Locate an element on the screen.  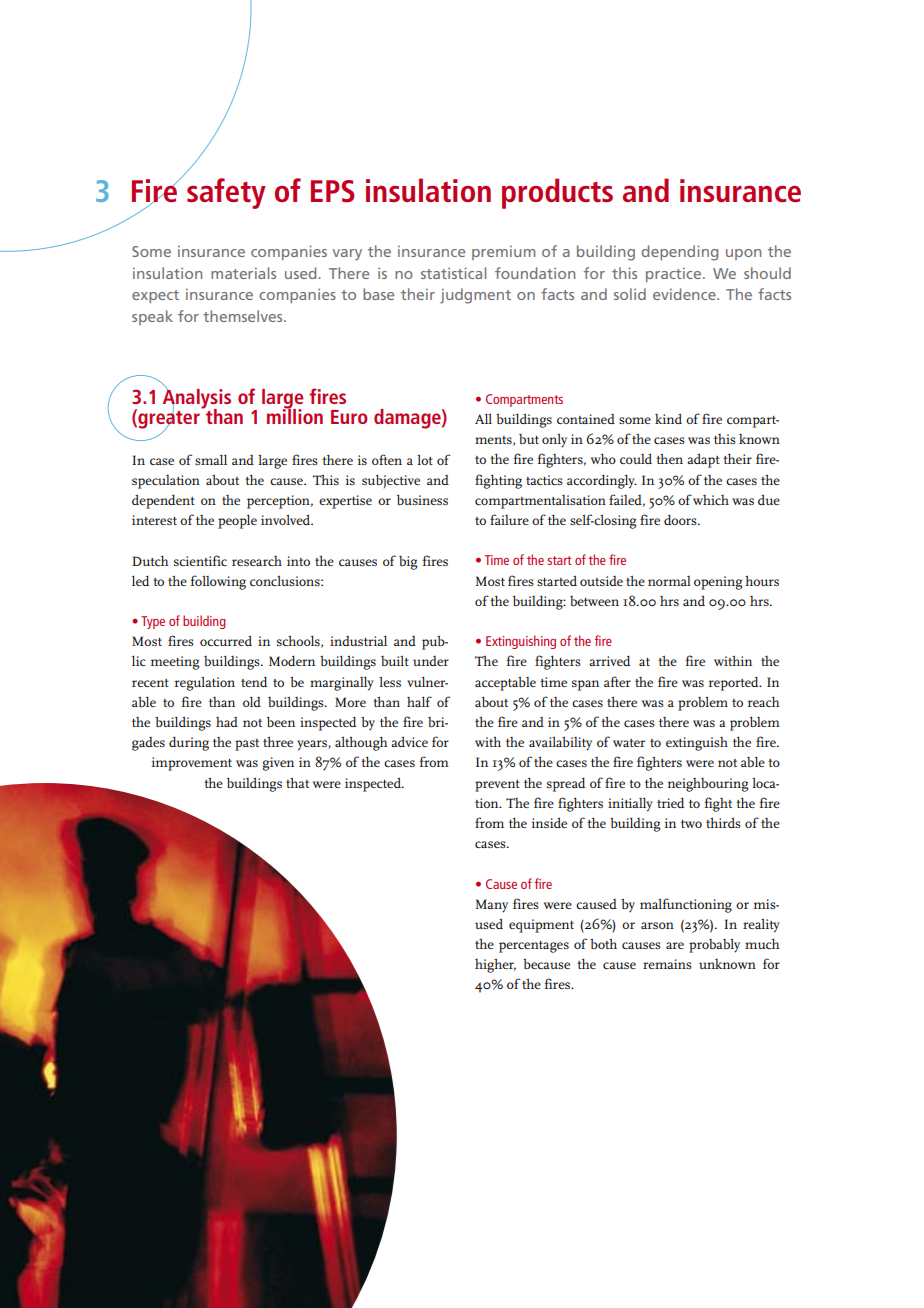
small is located at coordinates (211, 459).
